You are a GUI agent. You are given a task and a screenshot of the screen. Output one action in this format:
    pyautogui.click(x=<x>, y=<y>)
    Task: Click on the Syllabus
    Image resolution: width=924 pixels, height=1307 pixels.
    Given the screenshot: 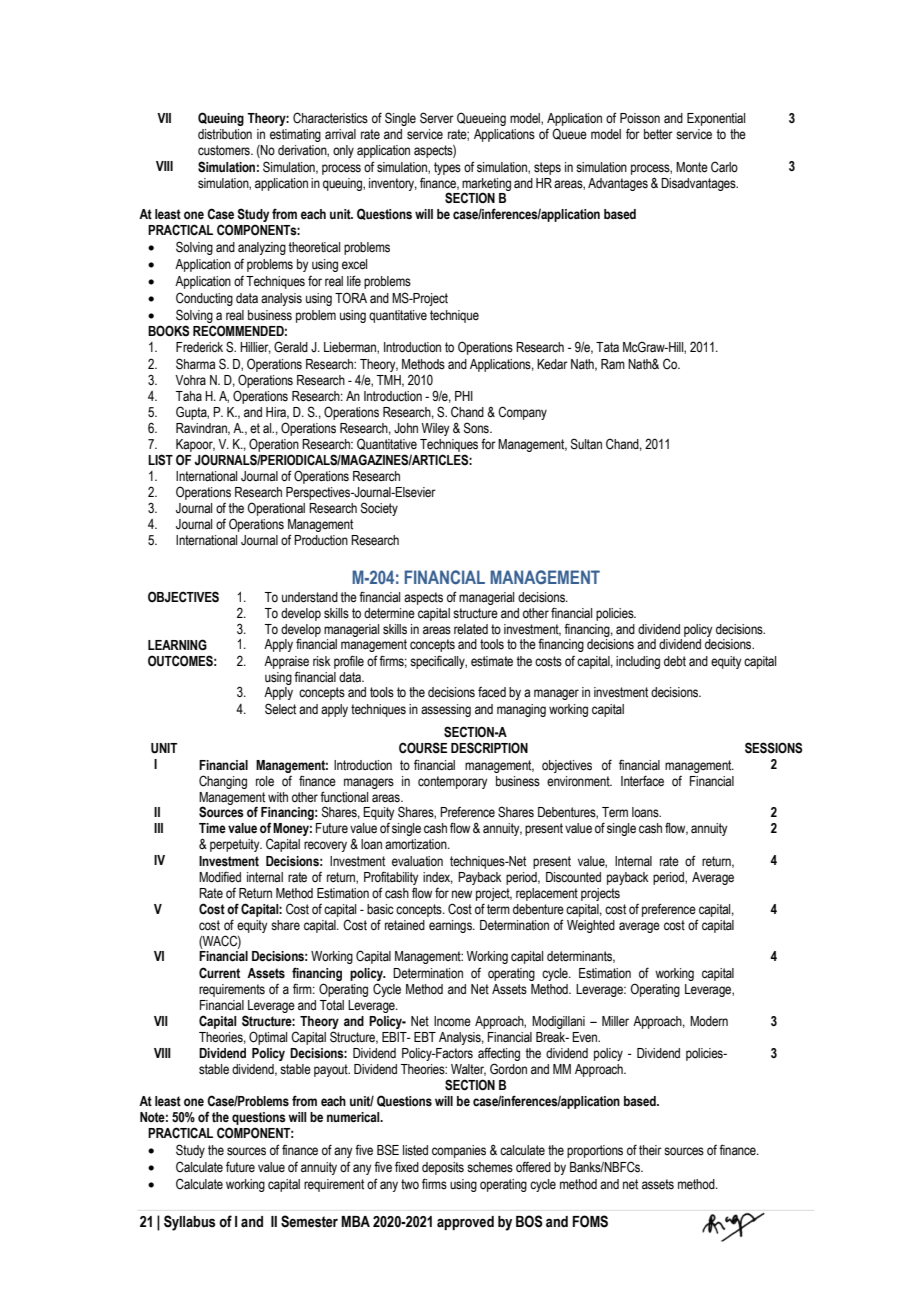 What is the action you would take?
    pyautogui.click(x=190, y=1223)
